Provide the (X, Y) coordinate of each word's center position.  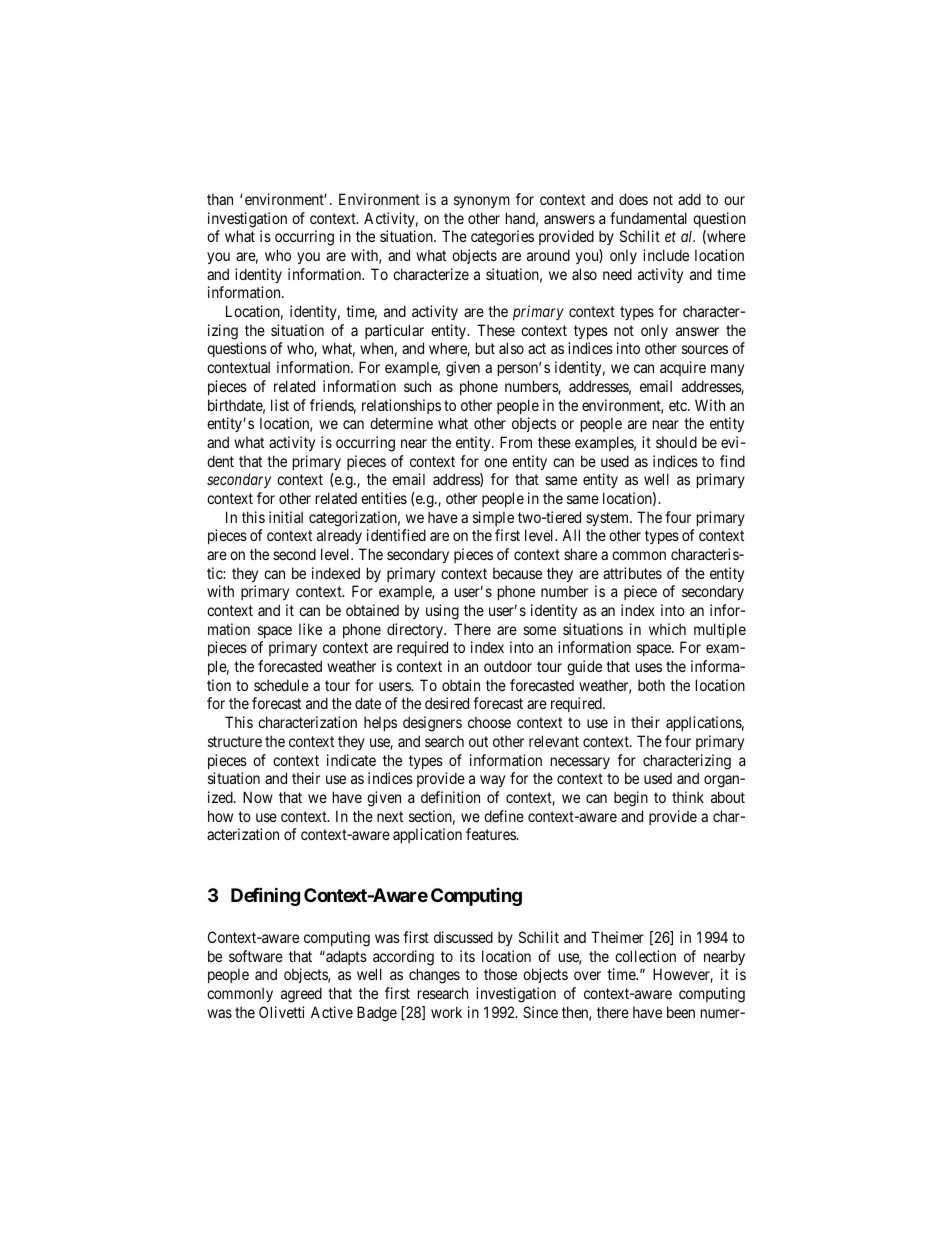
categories (502, 238)
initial (286, 517)
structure (235, 741)
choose (489, 722)
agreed (301, 995)
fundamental (648, 218)
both (651, 685)
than (220, 199)
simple (493, 518)
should (676, 442)
